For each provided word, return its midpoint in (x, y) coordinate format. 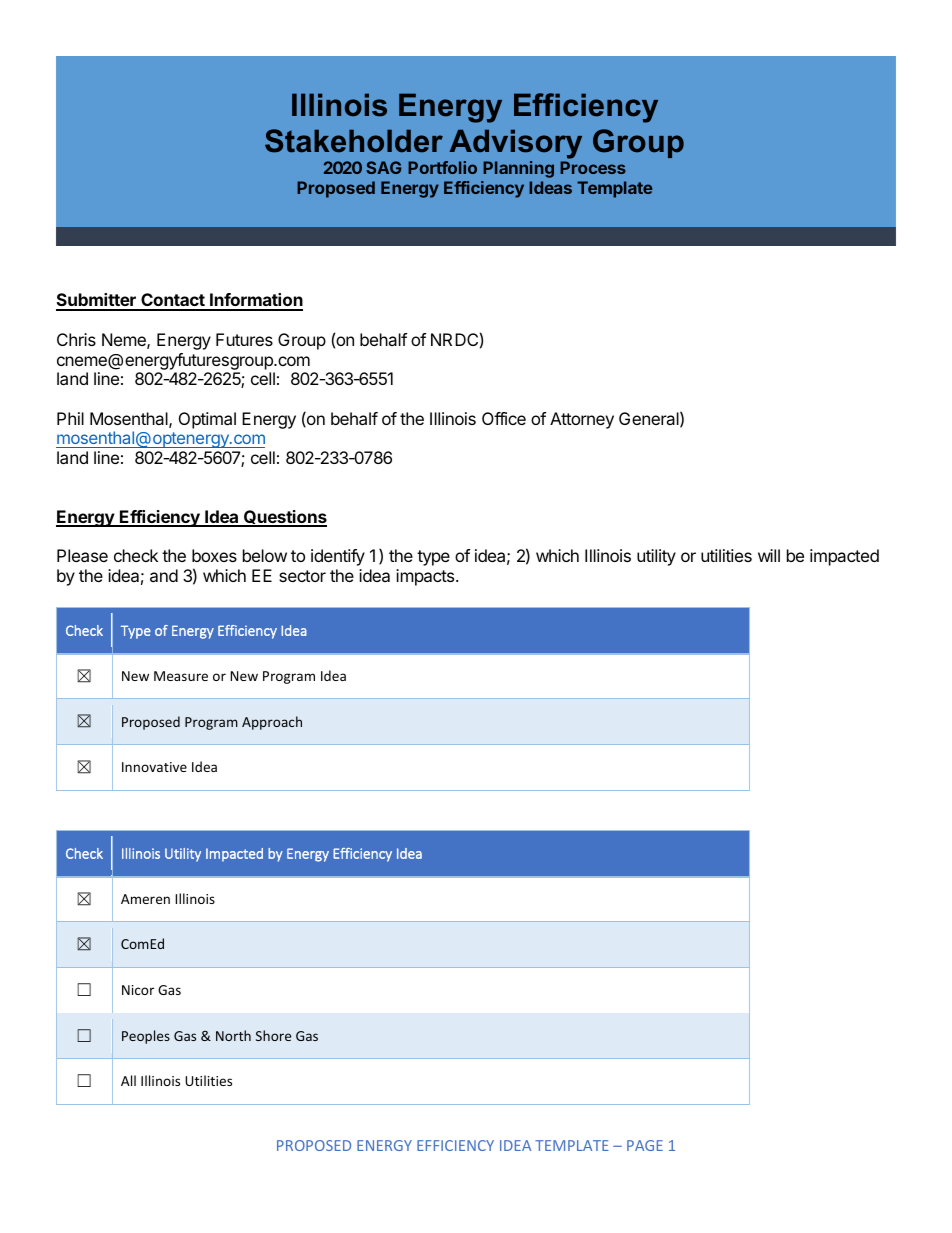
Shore (273, 1035)
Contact (173, 301)
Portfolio (442, 167)
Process (593, 167)
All (128, 1080)
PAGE (645, 1145)
